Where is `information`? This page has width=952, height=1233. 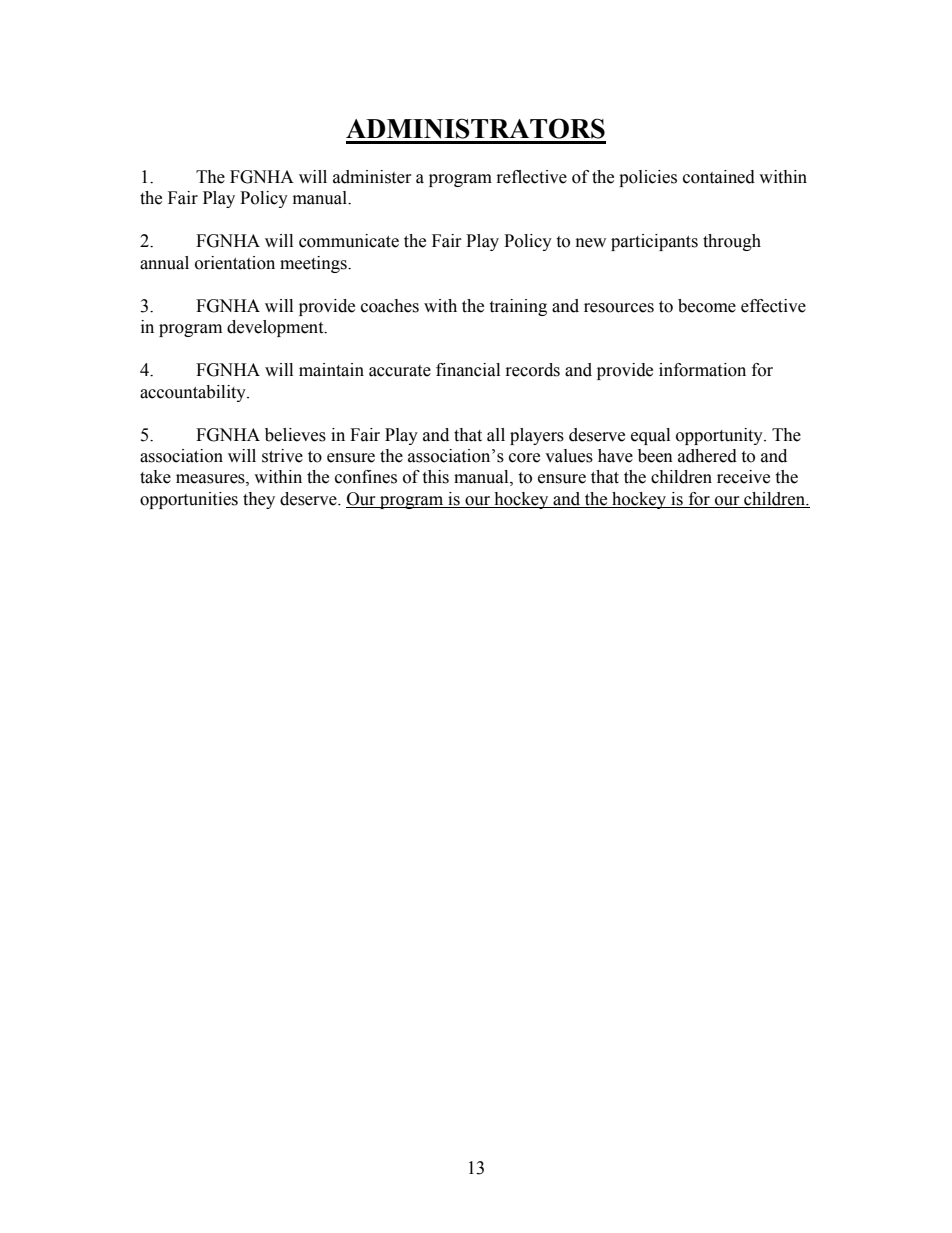 information is located at coordinates (702, 370).
